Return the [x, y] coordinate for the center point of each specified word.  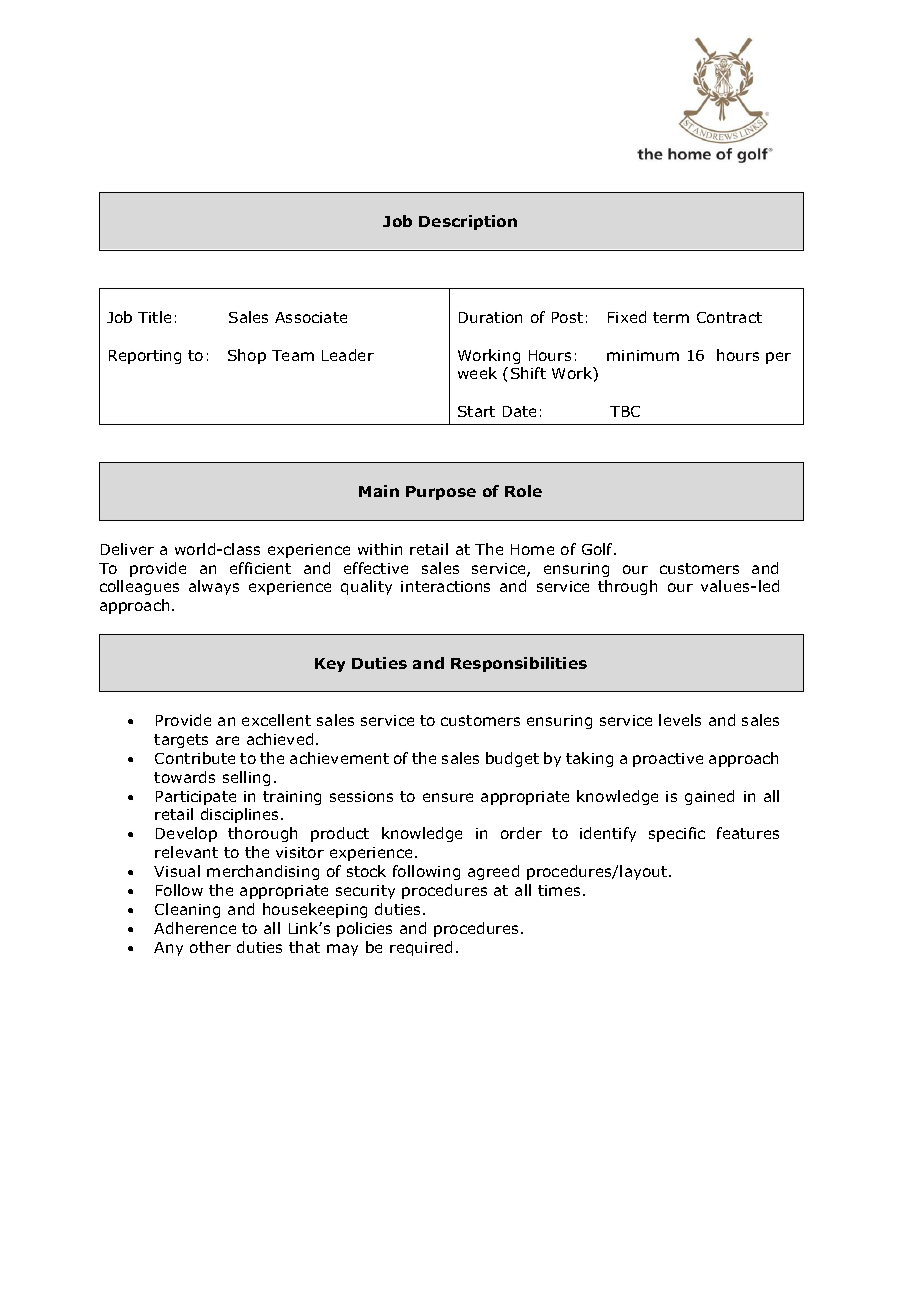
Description [468, 222]
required [421, 948]
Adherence [195, 928]
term [671, 317]
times [559, 890]
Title [154, 317]
